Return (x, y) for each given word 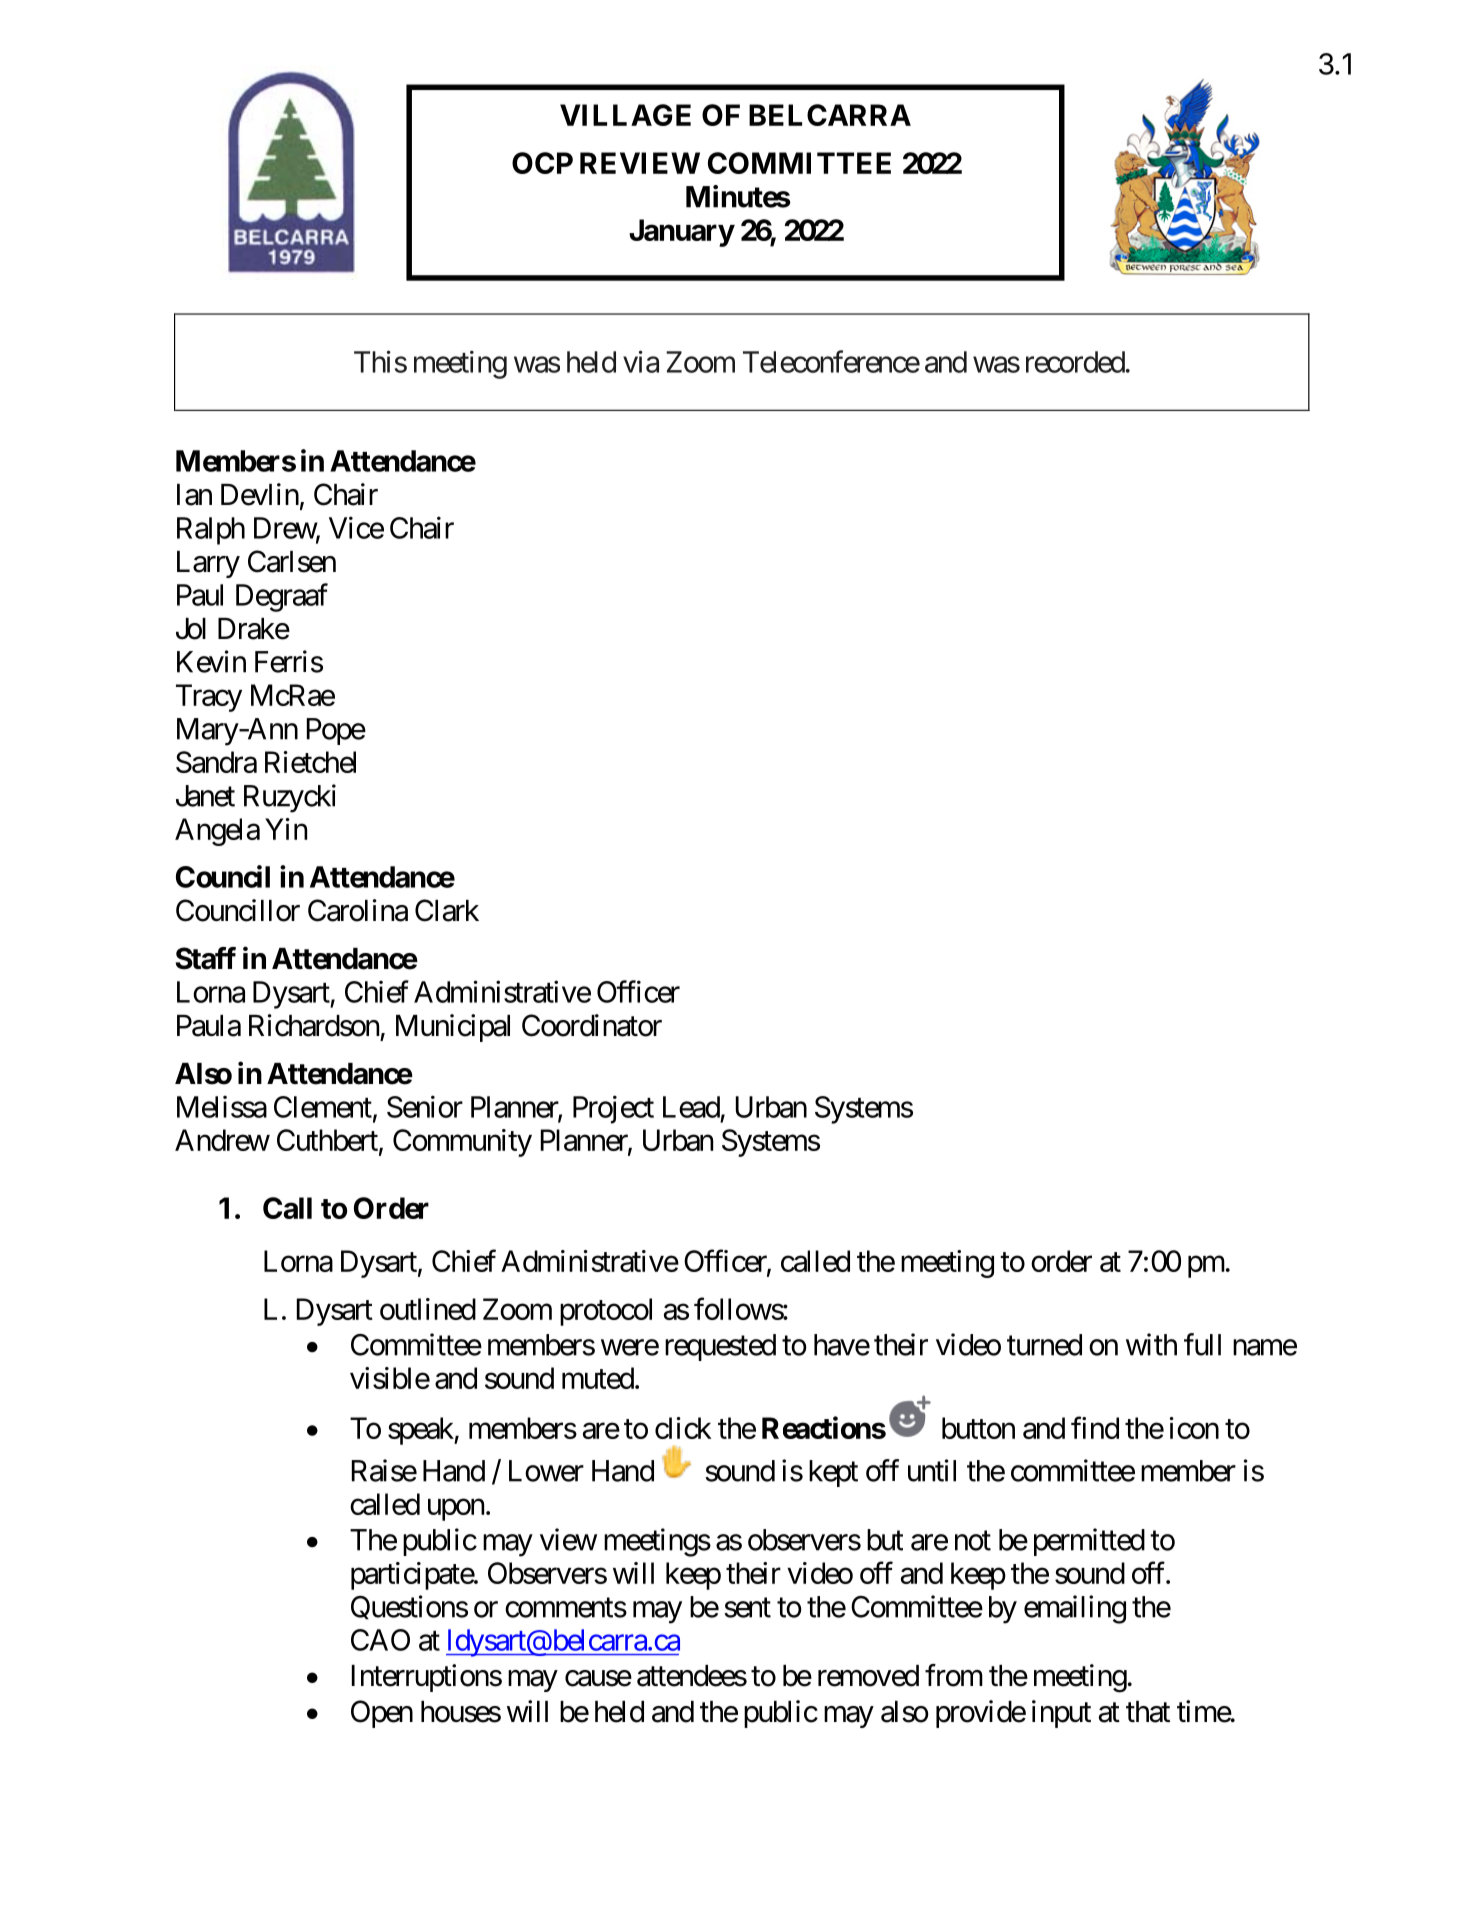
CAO (380, 1640)
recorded (1075, 362)
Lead (691, 1107)
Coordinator (592, 1025)
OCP (542, 163)
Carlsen (292, 561)
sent (747, 1608)
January (681, 233)
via (641, 361)
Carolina (358, 910)
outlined (428, 1309)
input (1061, 1714)
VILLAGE (625, 115)
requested (720, 1347)
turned (1044, 1345)
